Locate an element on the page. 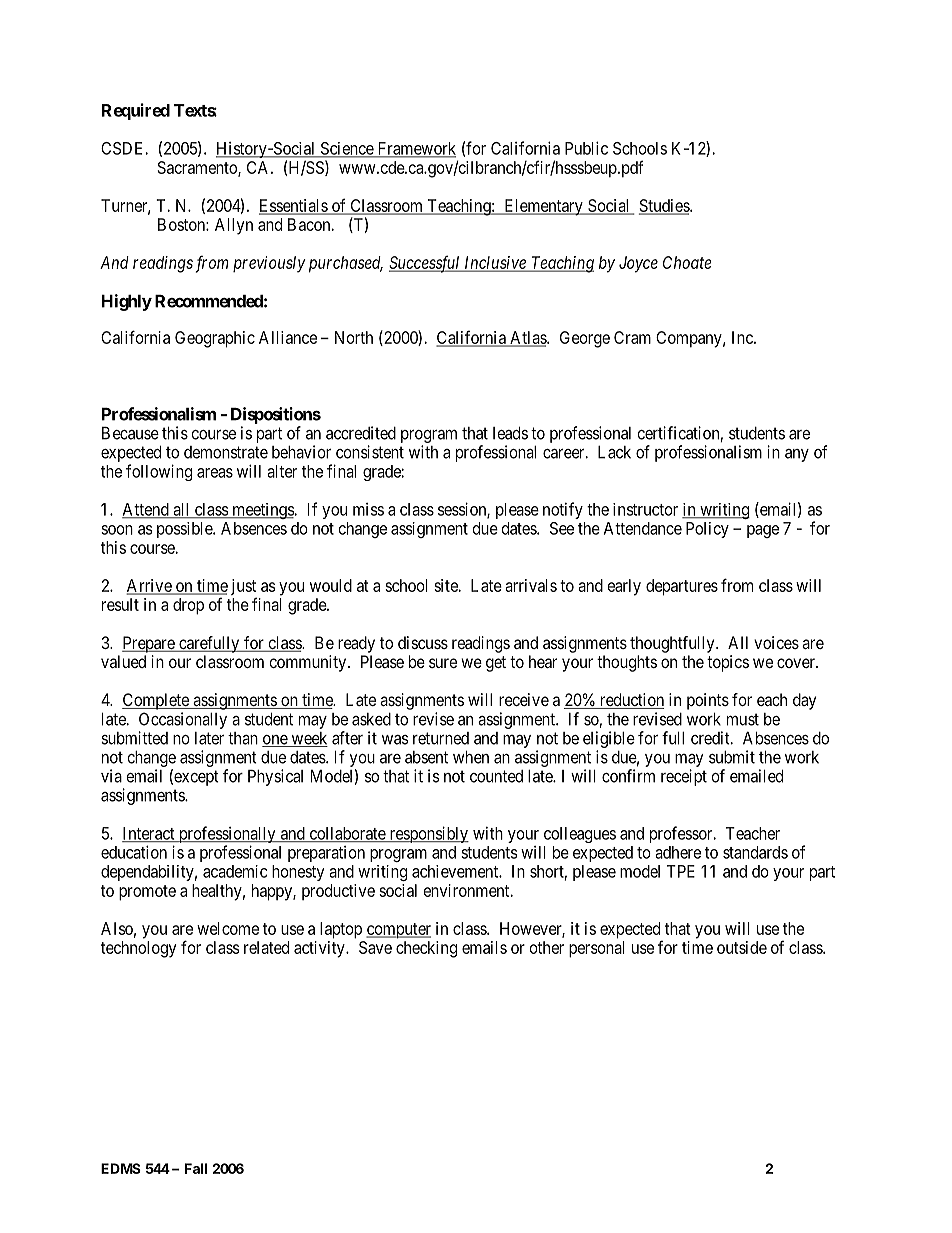  checking is located at coordinates (426, 949).
